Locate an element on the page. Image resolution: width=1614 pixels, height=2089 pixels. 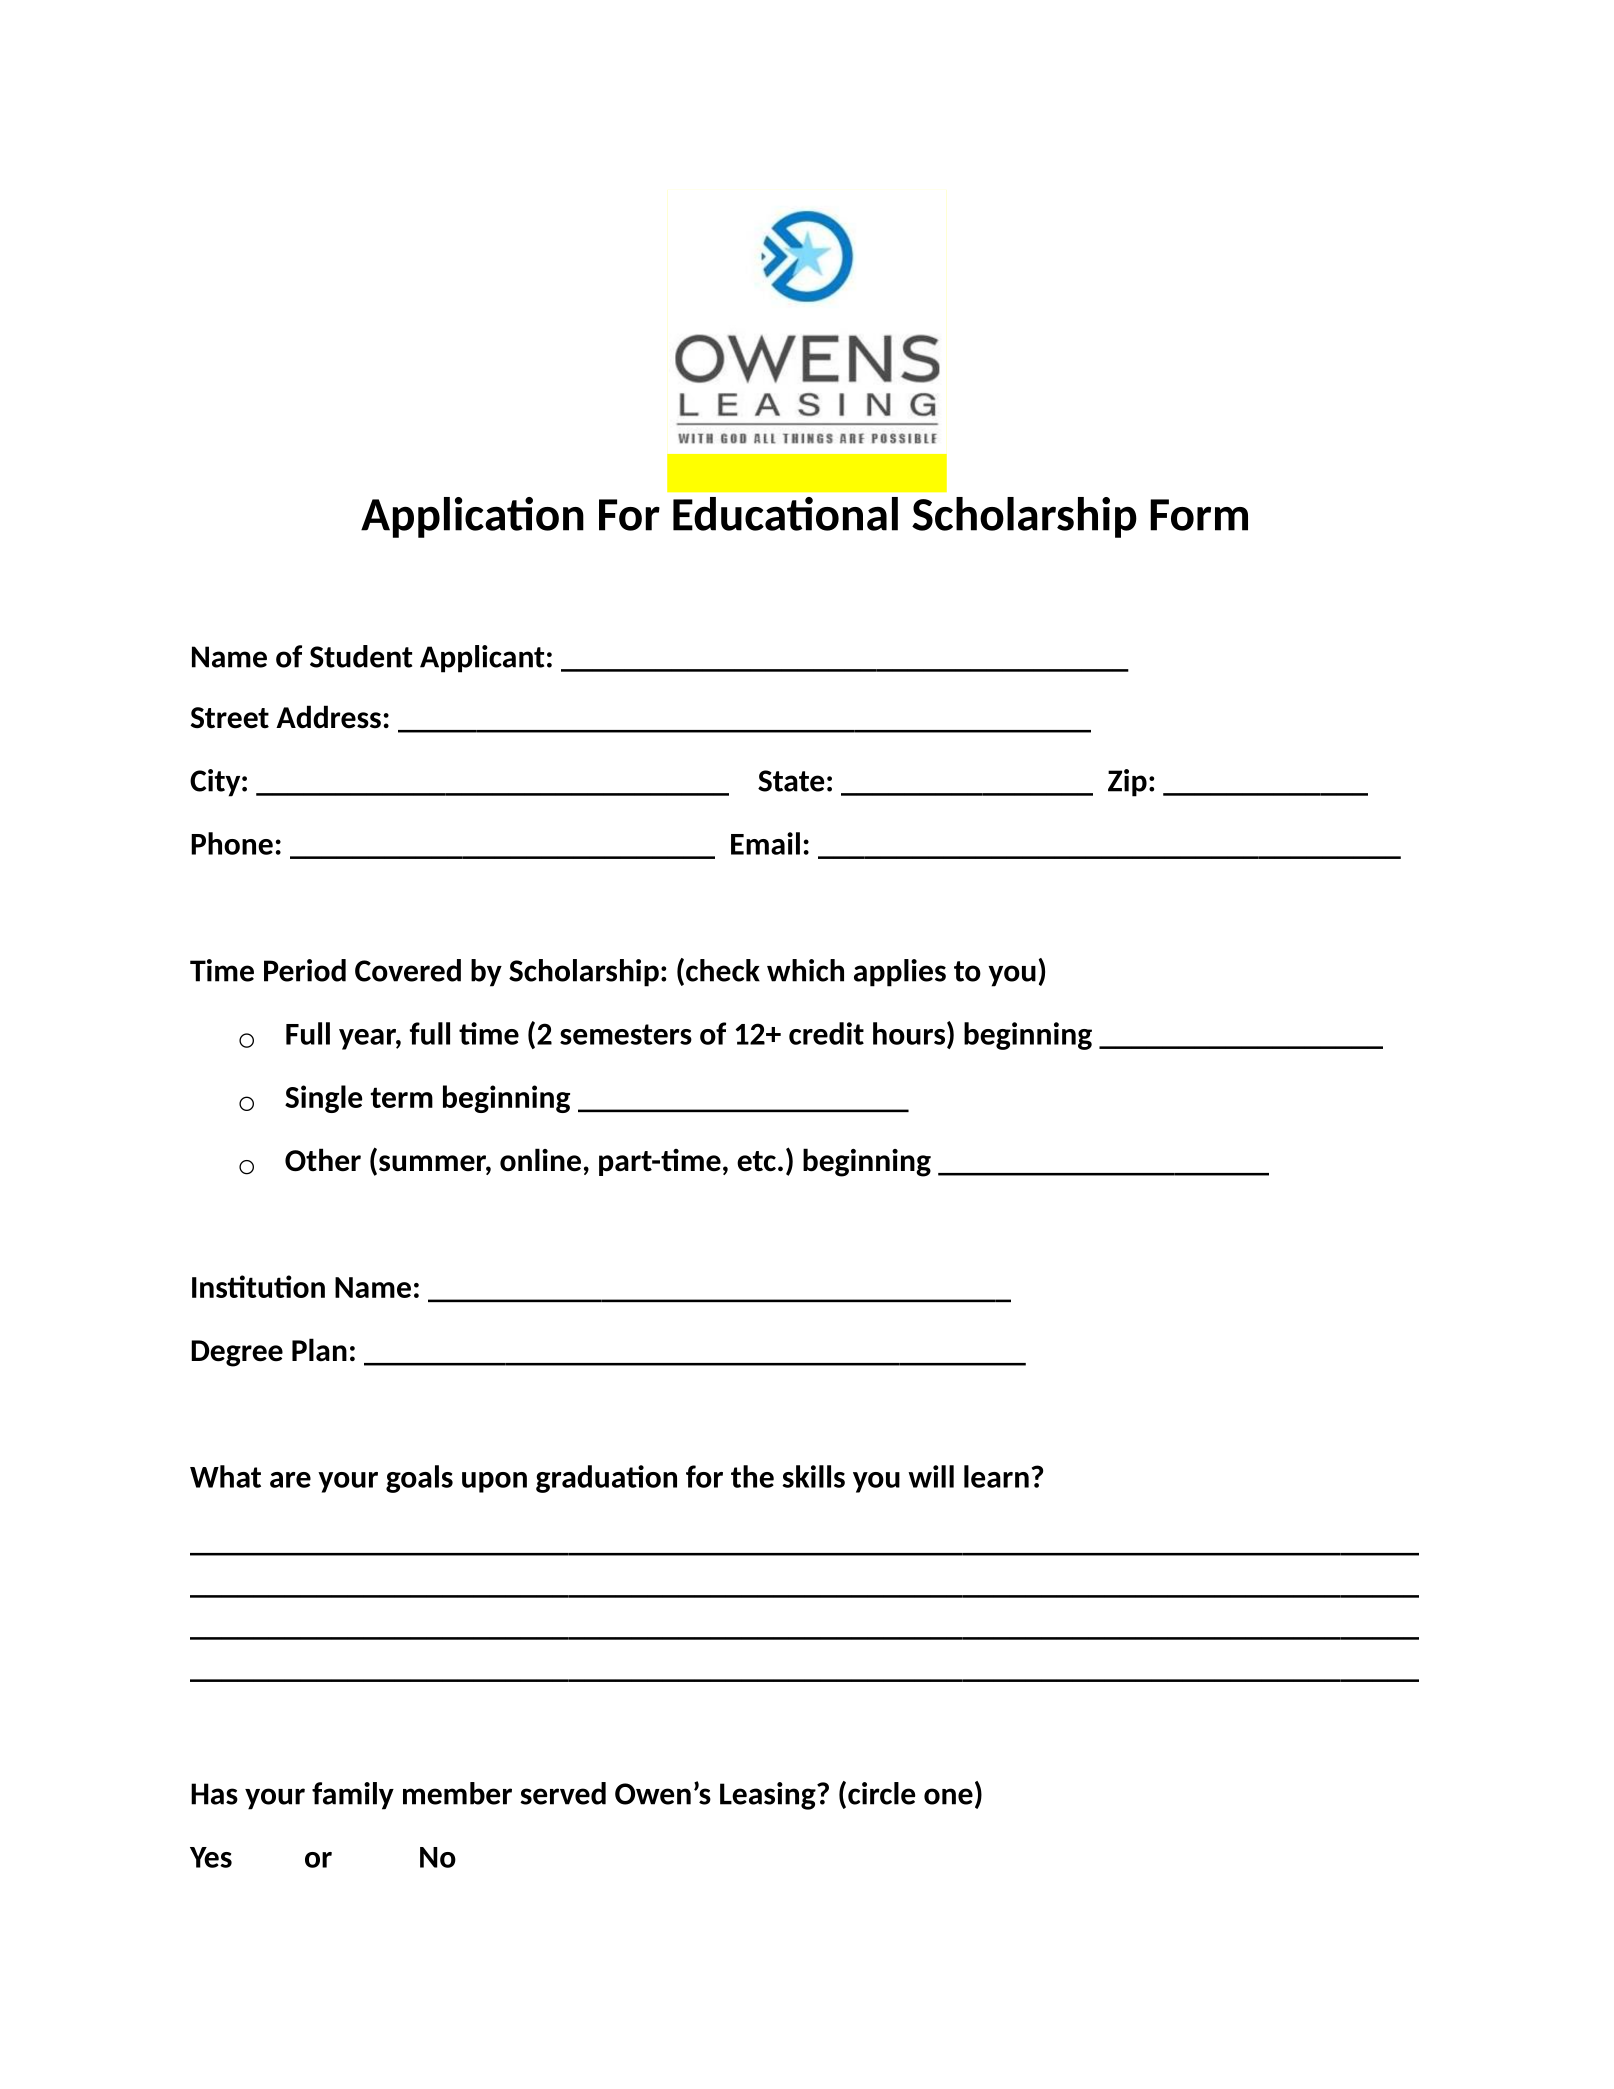
Student is located at coordinates (361, 656).
